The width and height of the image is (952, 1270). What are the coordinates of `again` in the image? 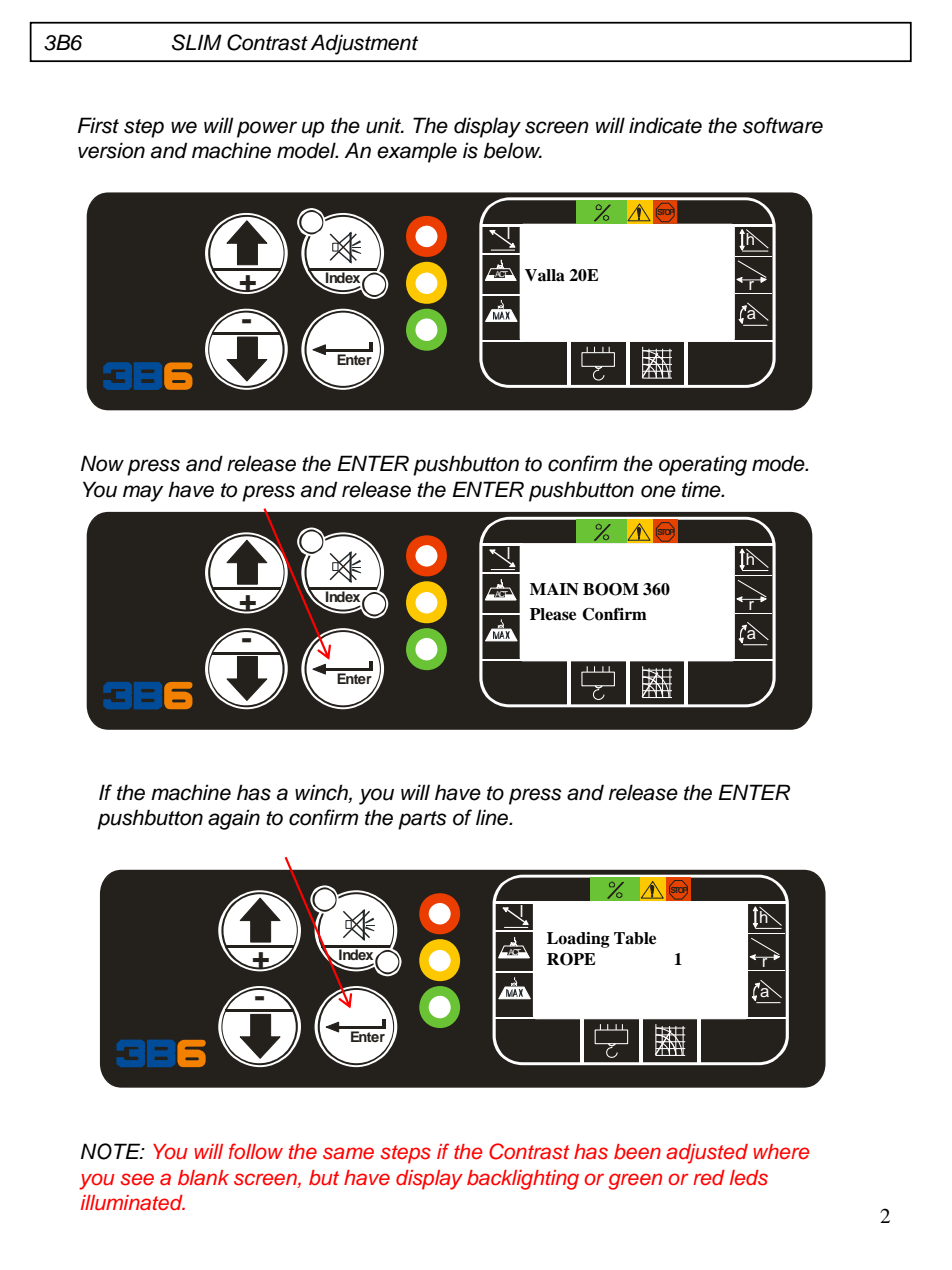 It's located at (234, 819).
